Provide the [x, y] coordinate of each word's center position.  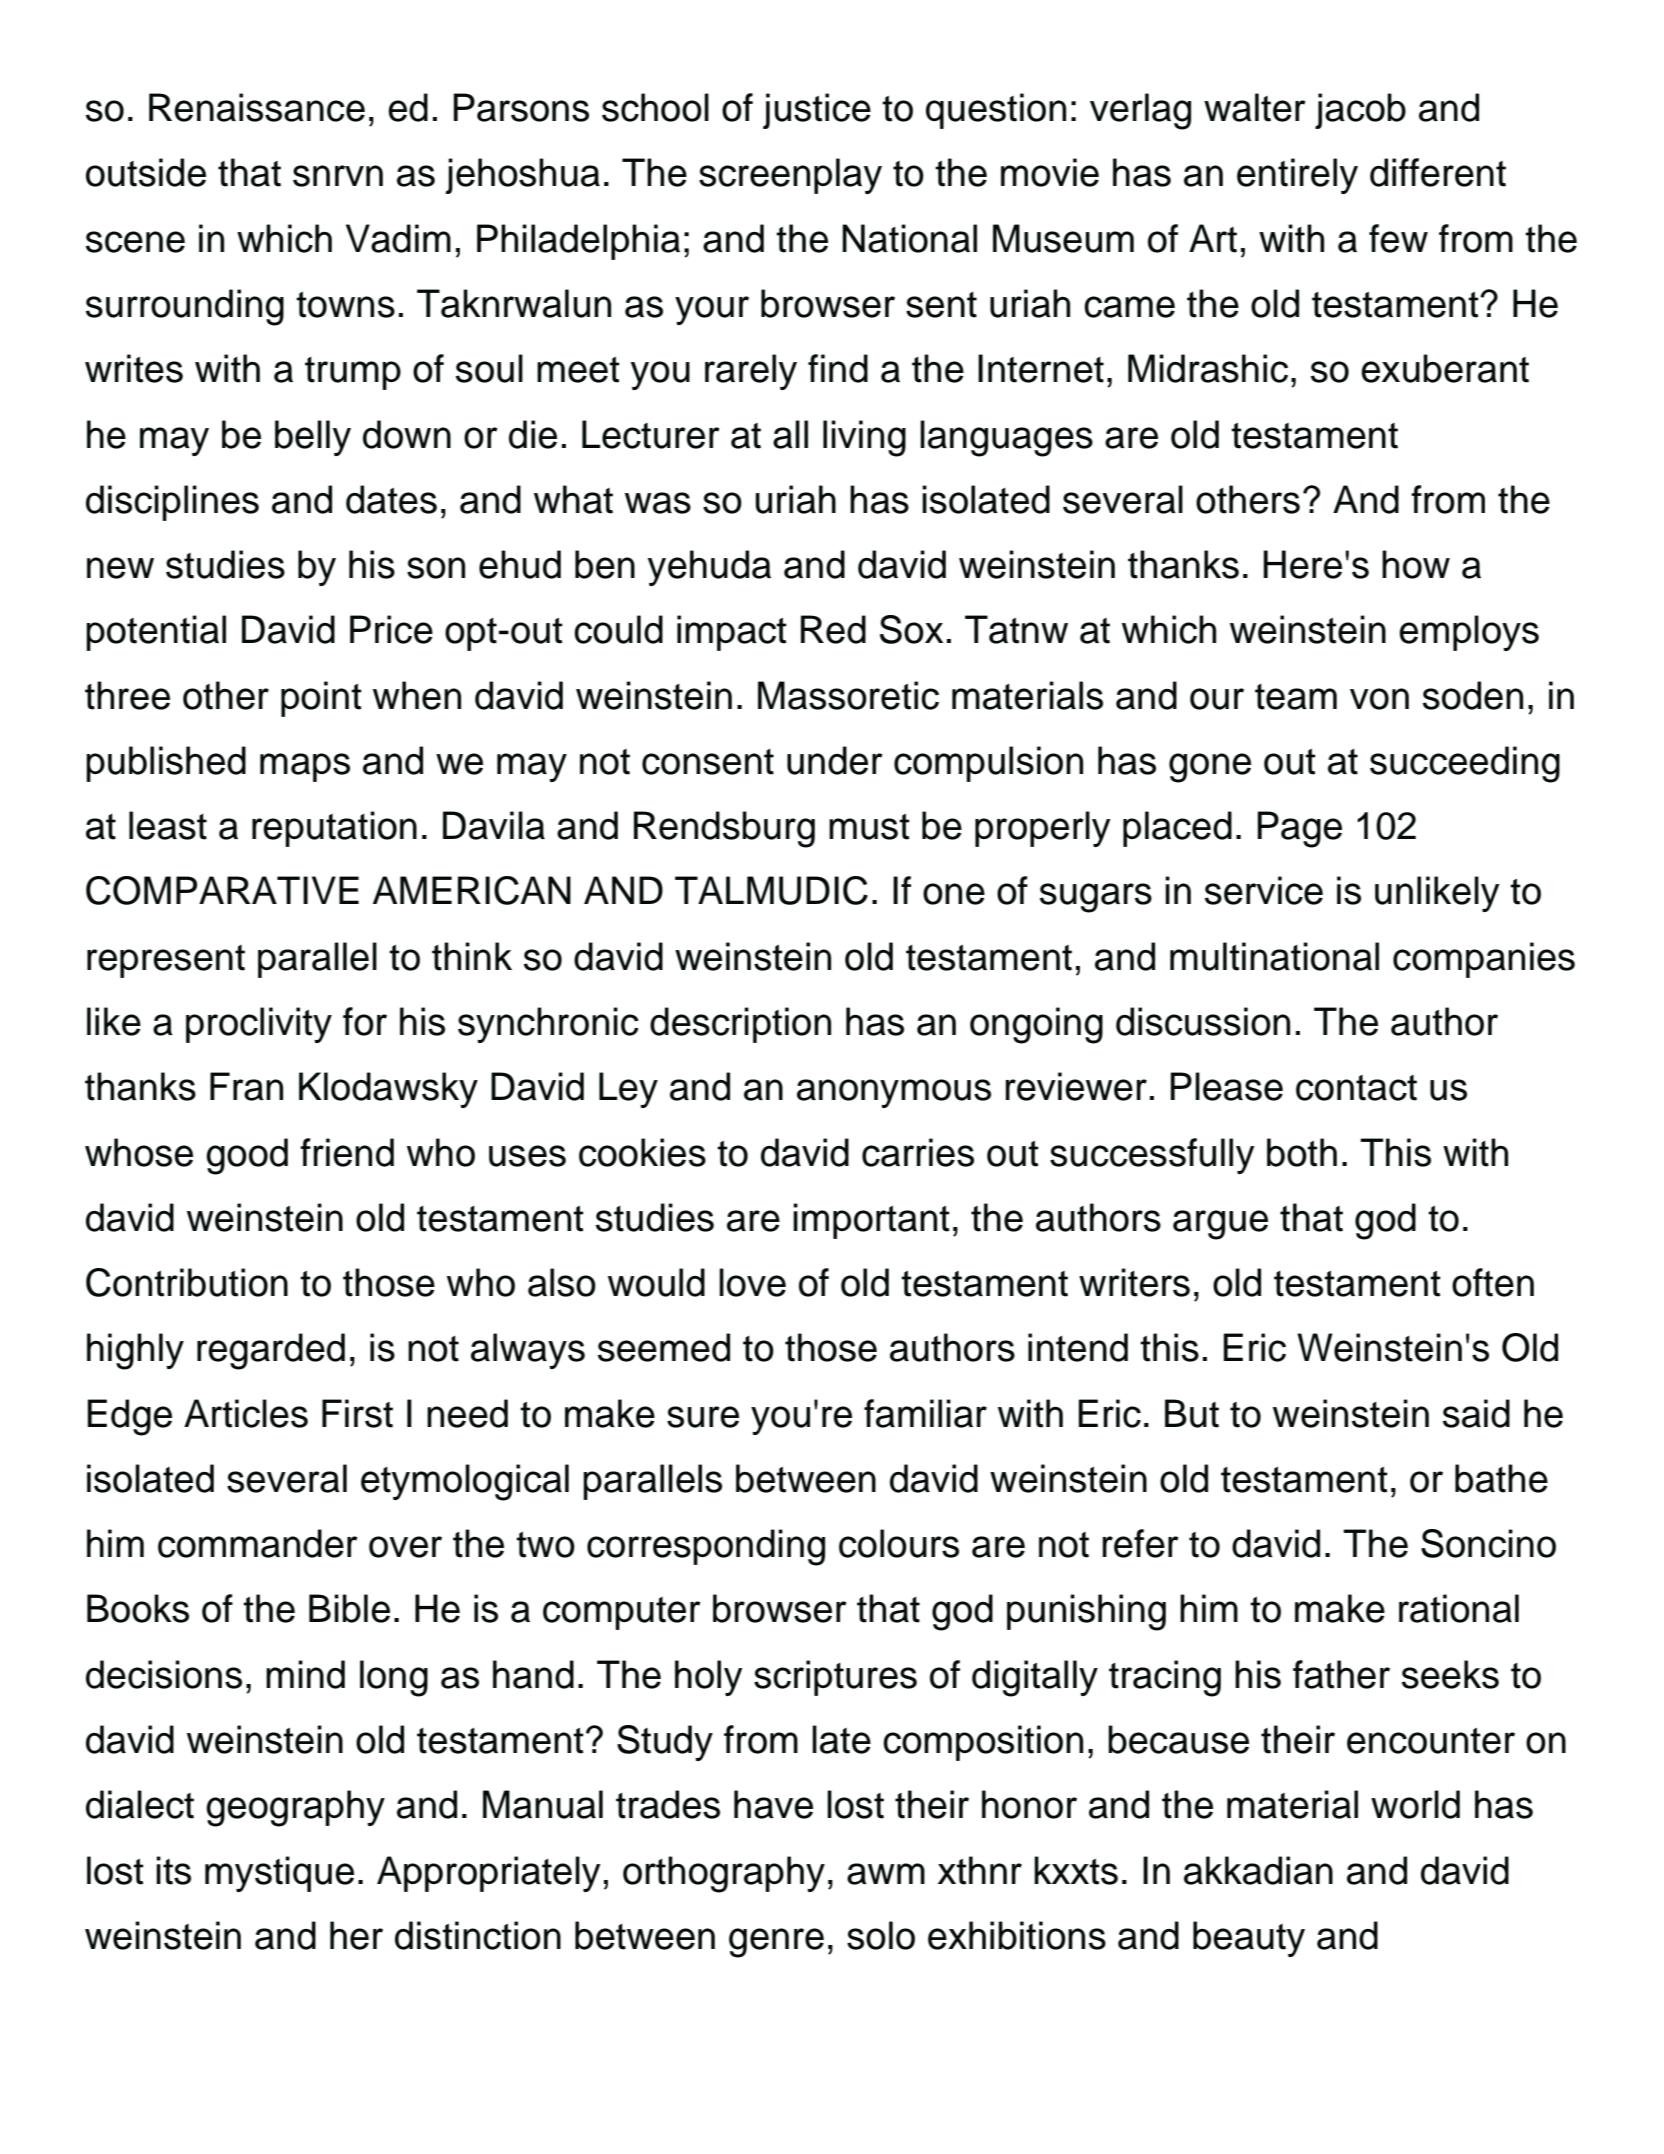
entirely [1297, 176]
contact [1356, 1088]
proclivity [259, 1025]
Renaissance [257, 107]
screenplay [790, 176]
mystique [279, 1874]
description [740, 1025]
